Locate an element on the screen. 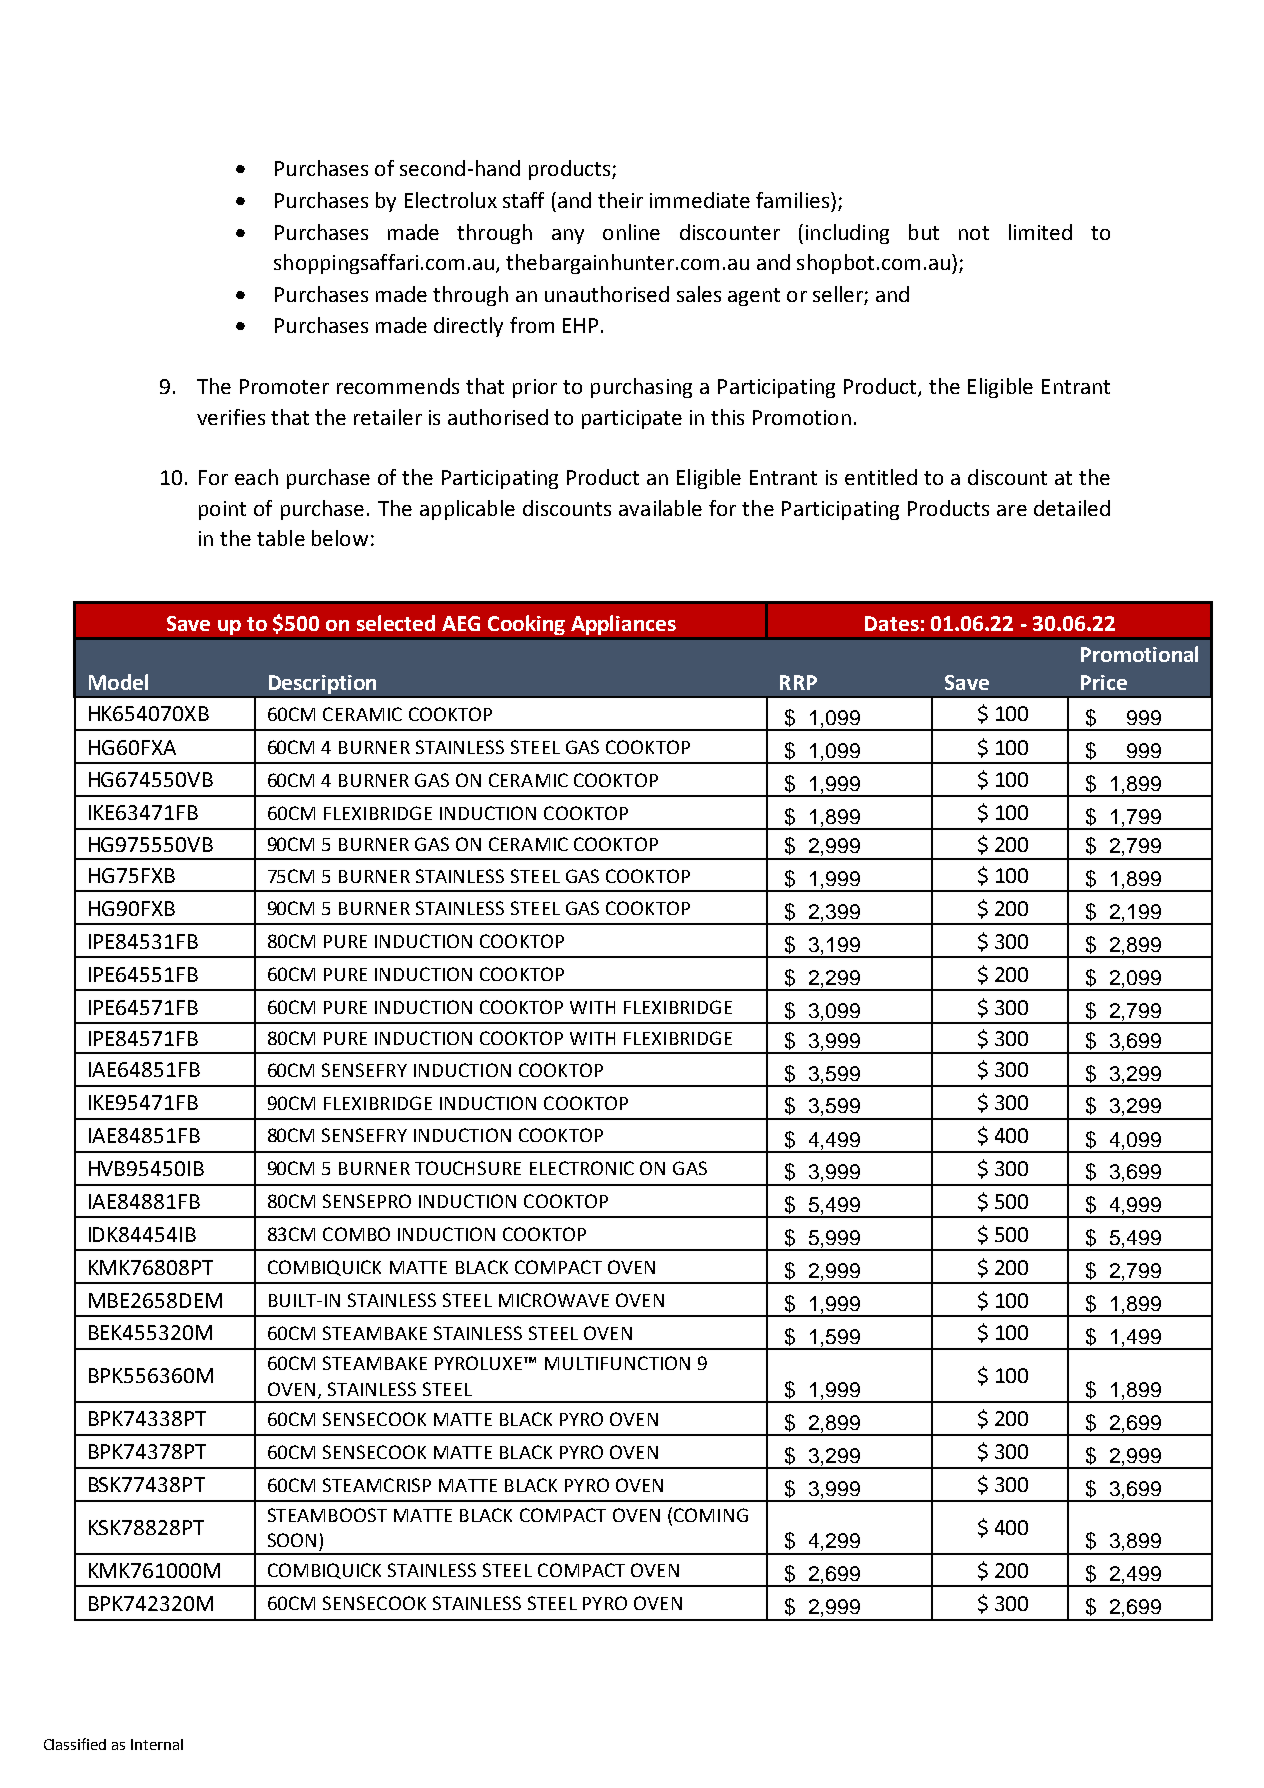 Image resolution: width=1264 pixels, height=1788 pixels. Internal is located at coordinates (157, 1744).
